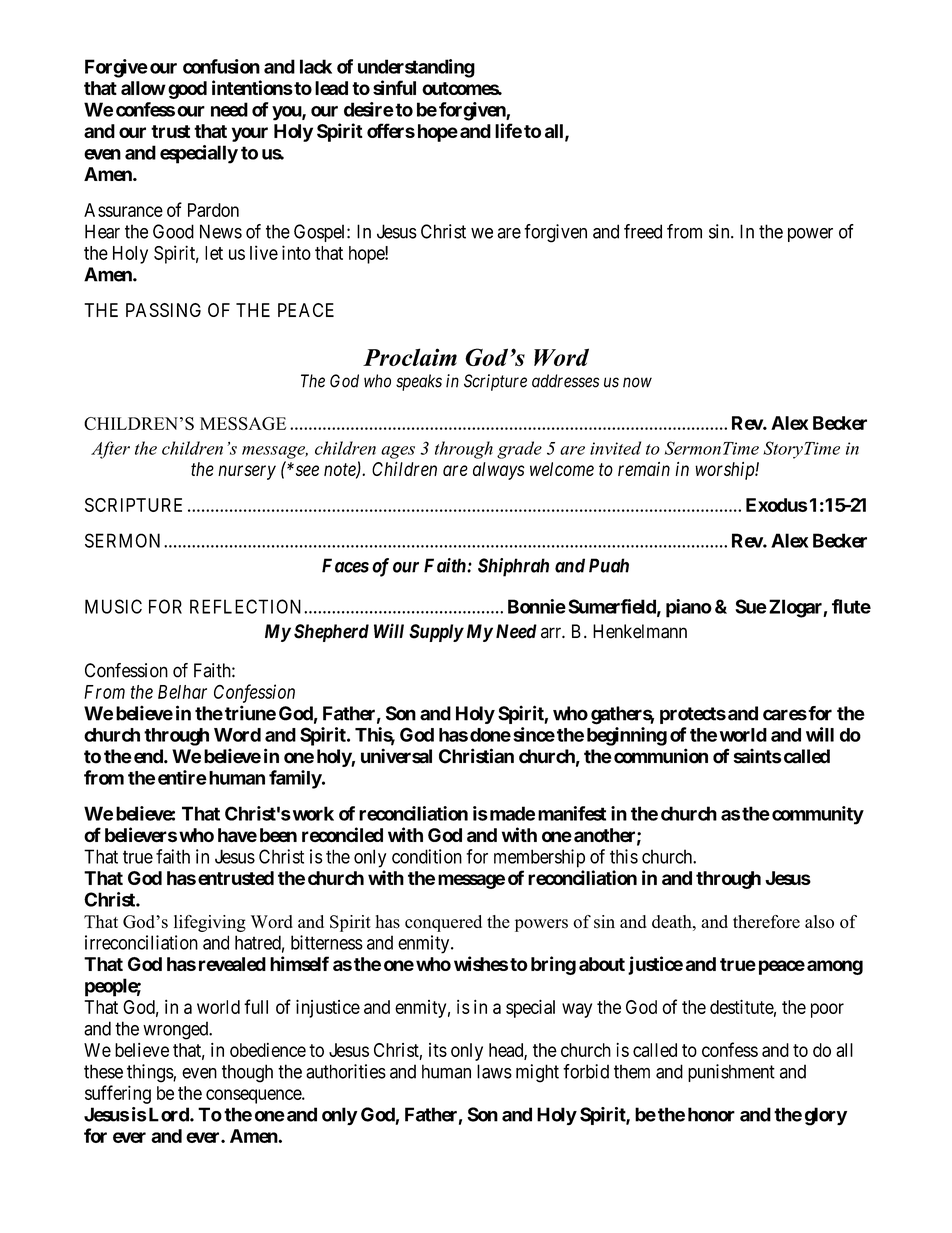  What do you see at coordinates (494, 1071) in the screenshot?
I see `laws` at bounding box center [494, 1071].
